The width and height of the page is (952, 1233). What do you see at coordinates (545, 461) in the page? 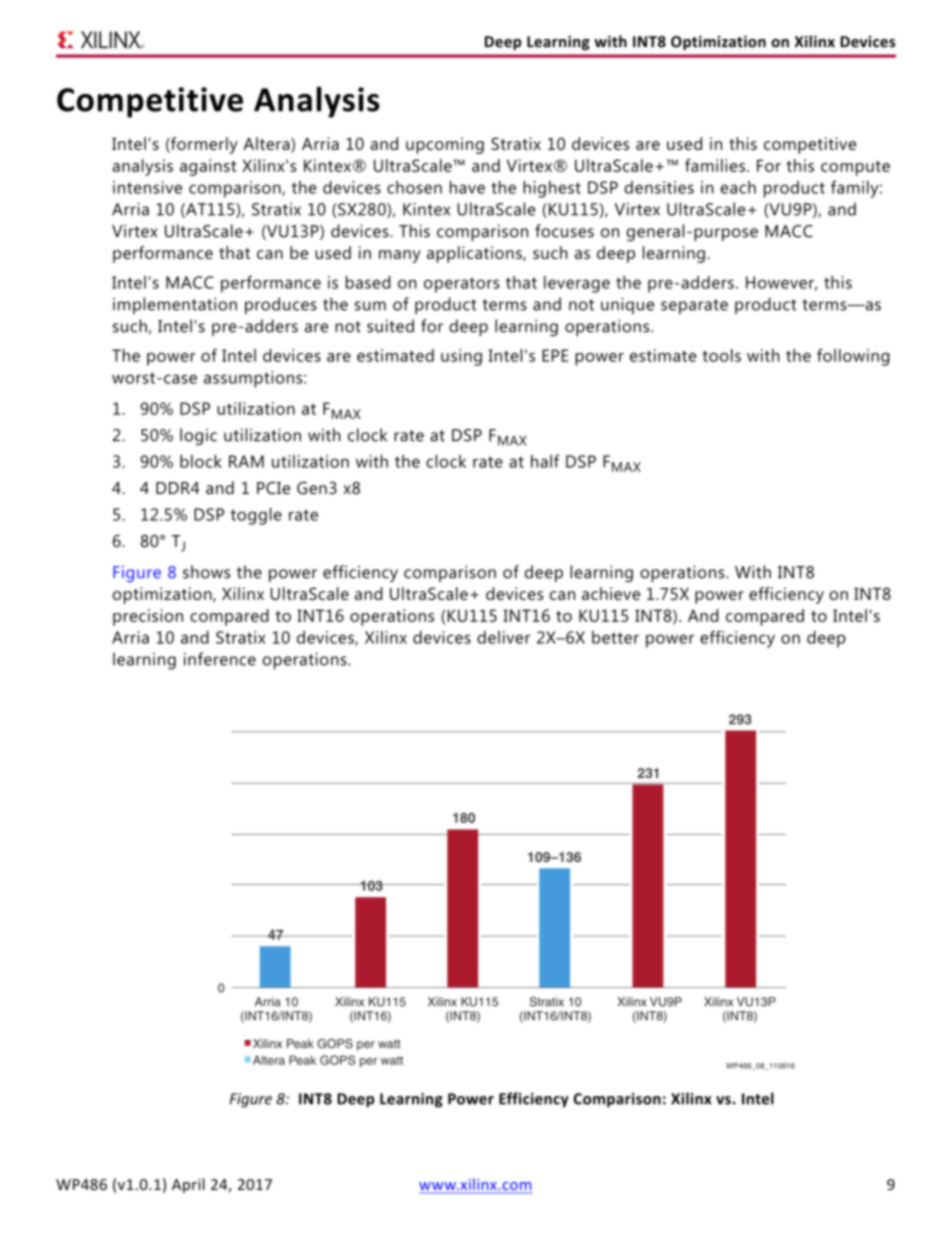
I see `half` at bounding box center [545, 461].
